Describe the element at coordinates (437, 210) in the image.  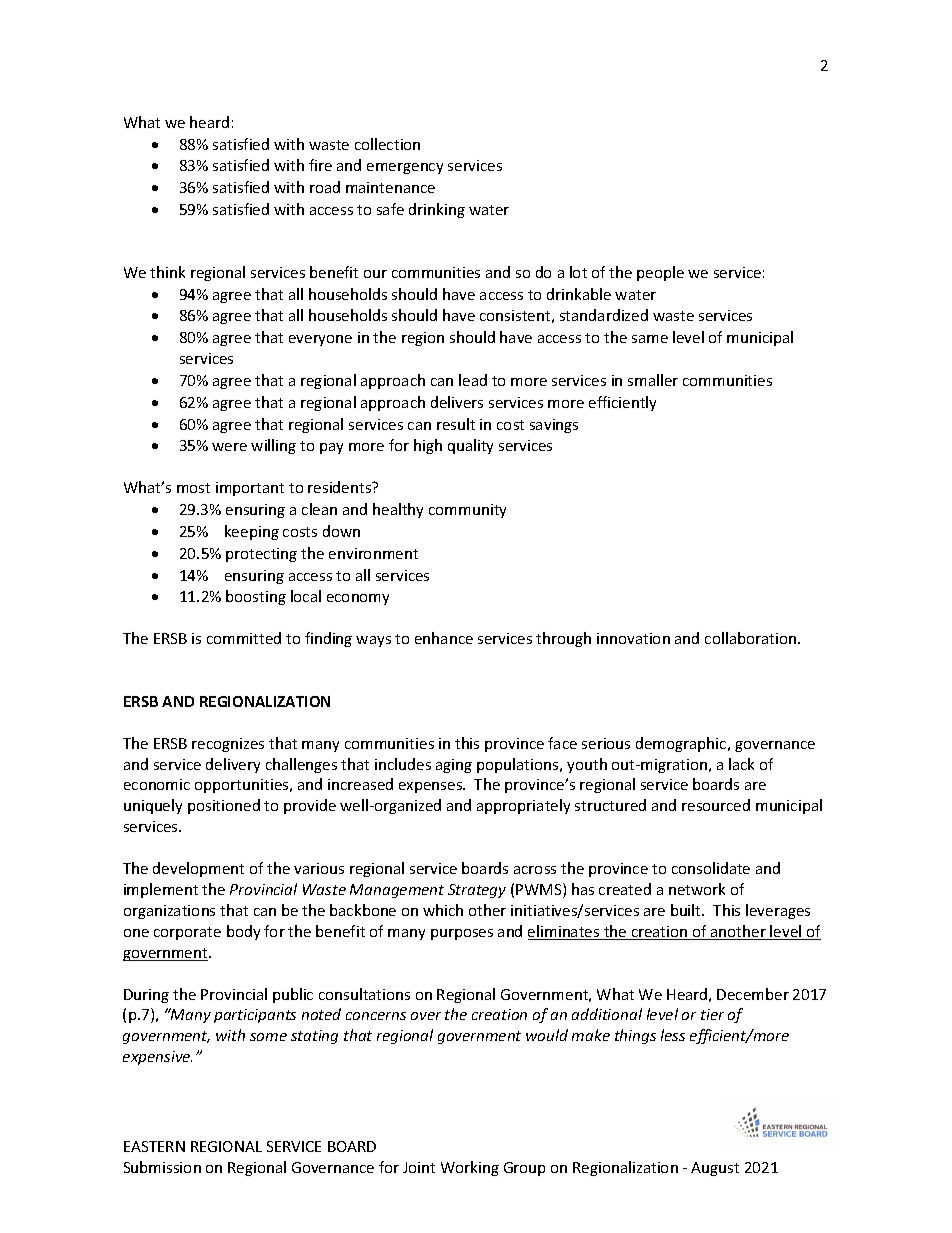
I see `drinking` at that location.
